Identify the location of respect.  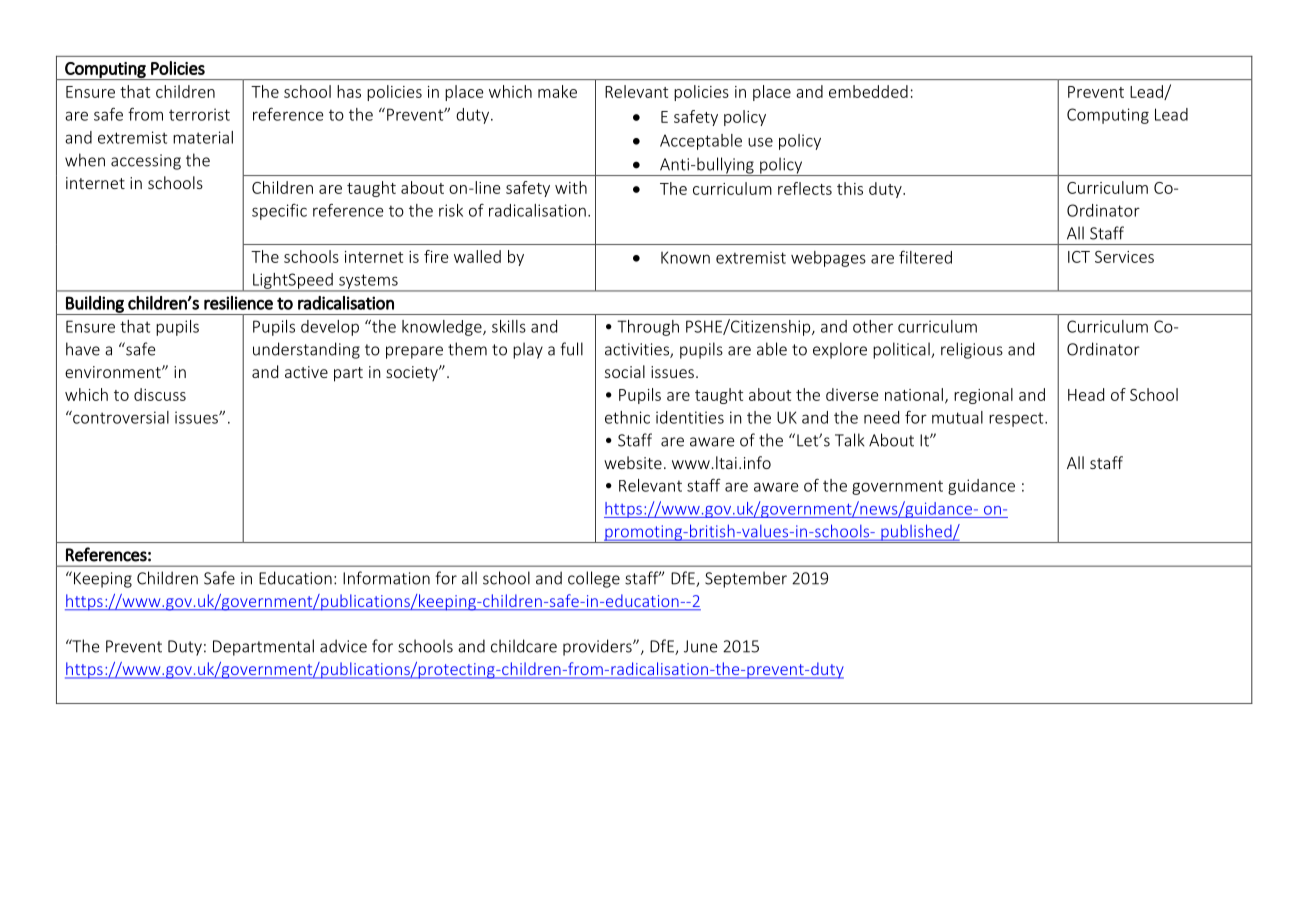
(1017, 419).
